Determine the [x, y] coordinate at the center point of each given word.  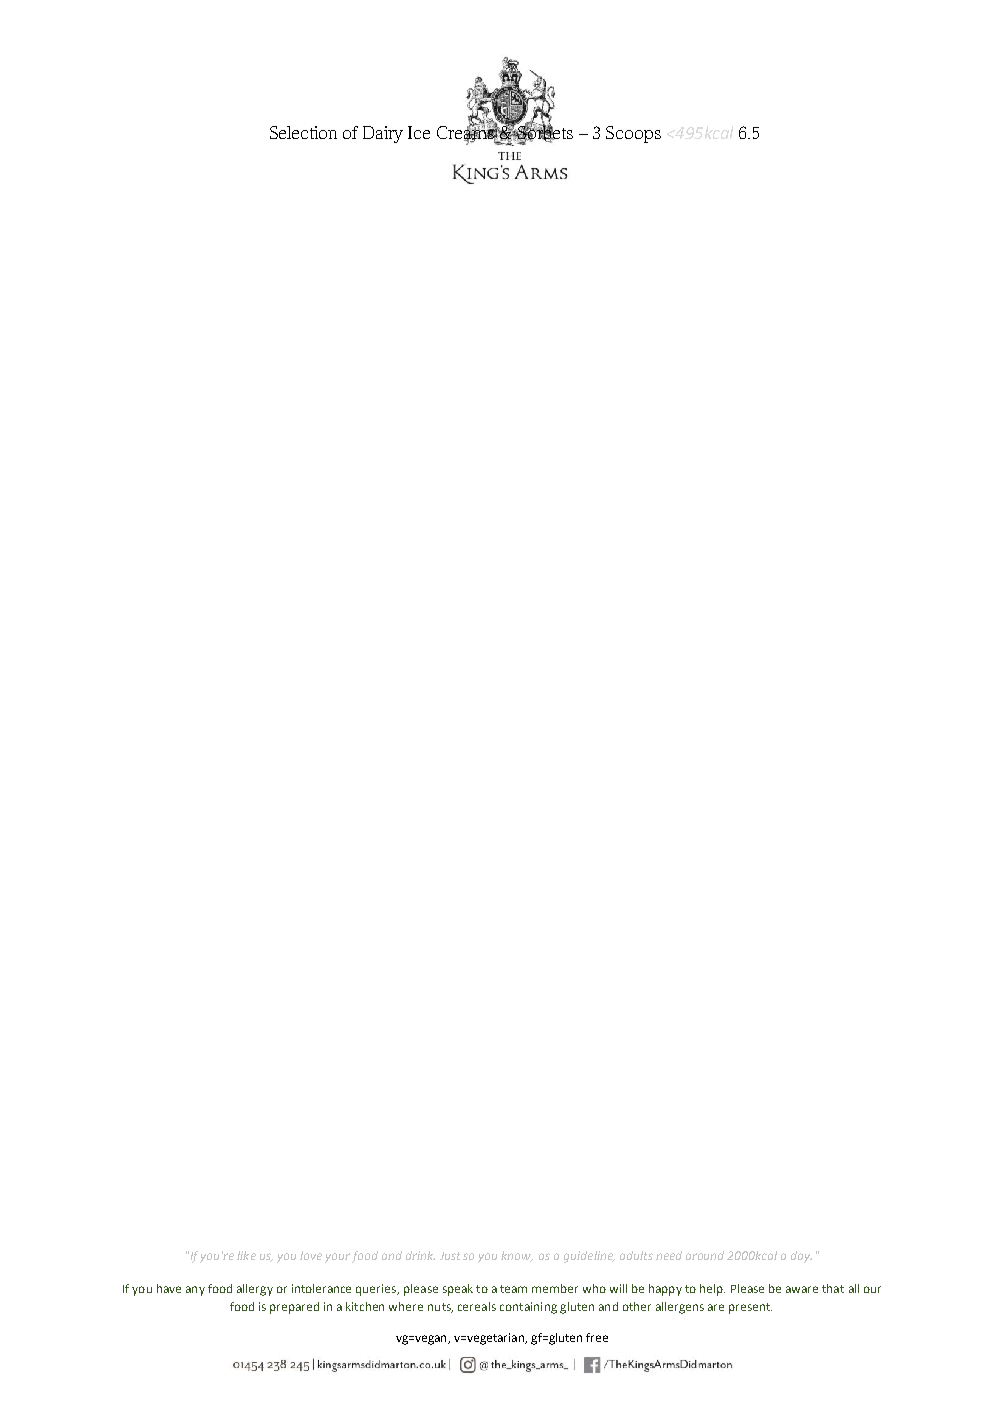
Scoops [633, 134]
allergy [255, 1290]
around [705, 1255]
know [517, 1256]
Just [450, 1256]
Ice [419, 132]
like [246, 1255]
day [801, 1257]
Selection [303, 132]
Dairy [383, 134]
